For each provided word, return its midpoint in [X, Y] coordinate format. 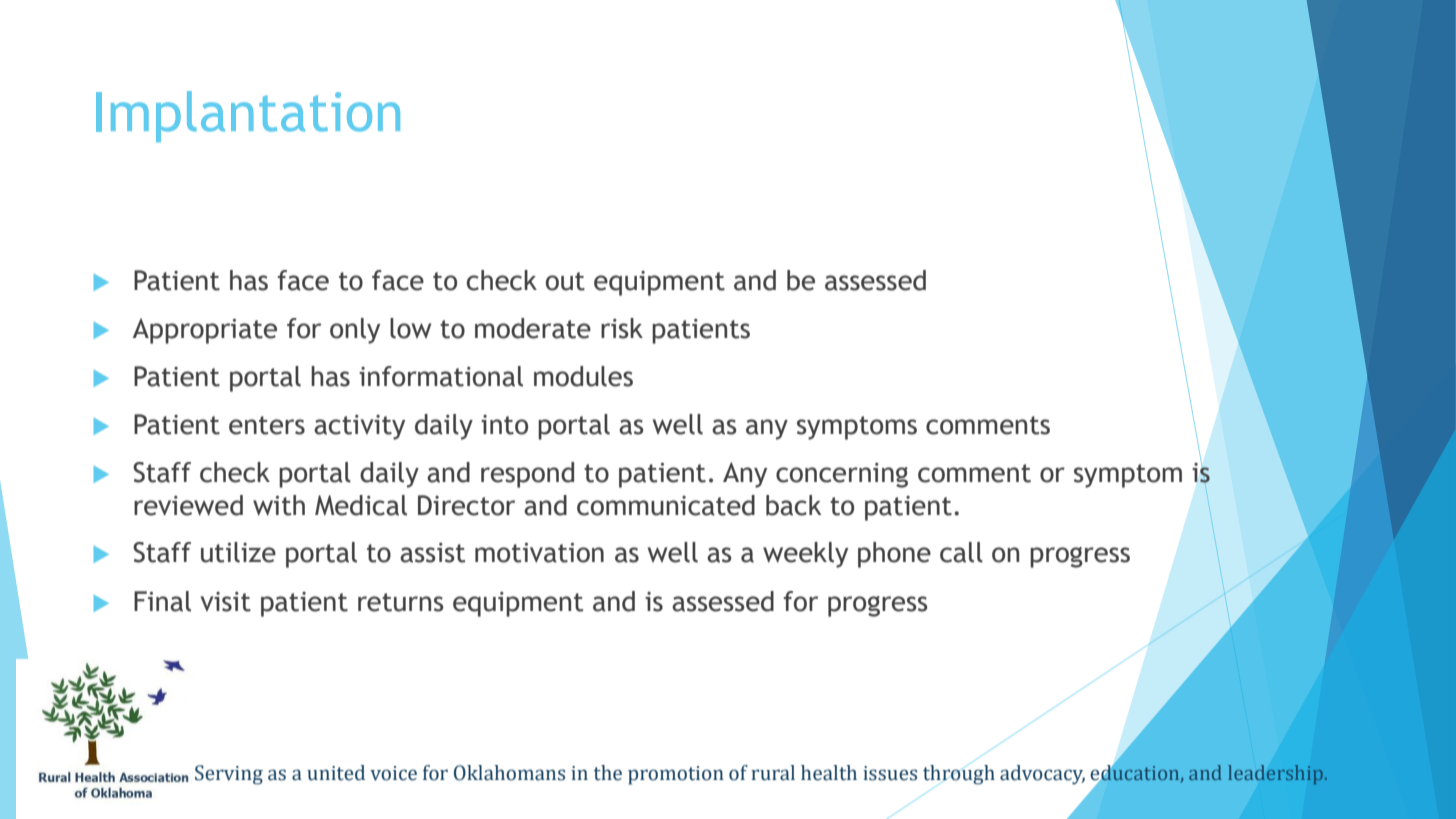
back [793, 505]
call [961, 552]
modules [583, 376]
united [336, 773]
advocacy [1042, 775]
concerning [842, 475]
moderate [533, 328]
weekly [805, 555]
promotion [676, 775]
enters [267, 425]
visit [226, 602]
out [565, 281]
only [355, 331]
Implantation [248, 116]
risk [622, 328]
